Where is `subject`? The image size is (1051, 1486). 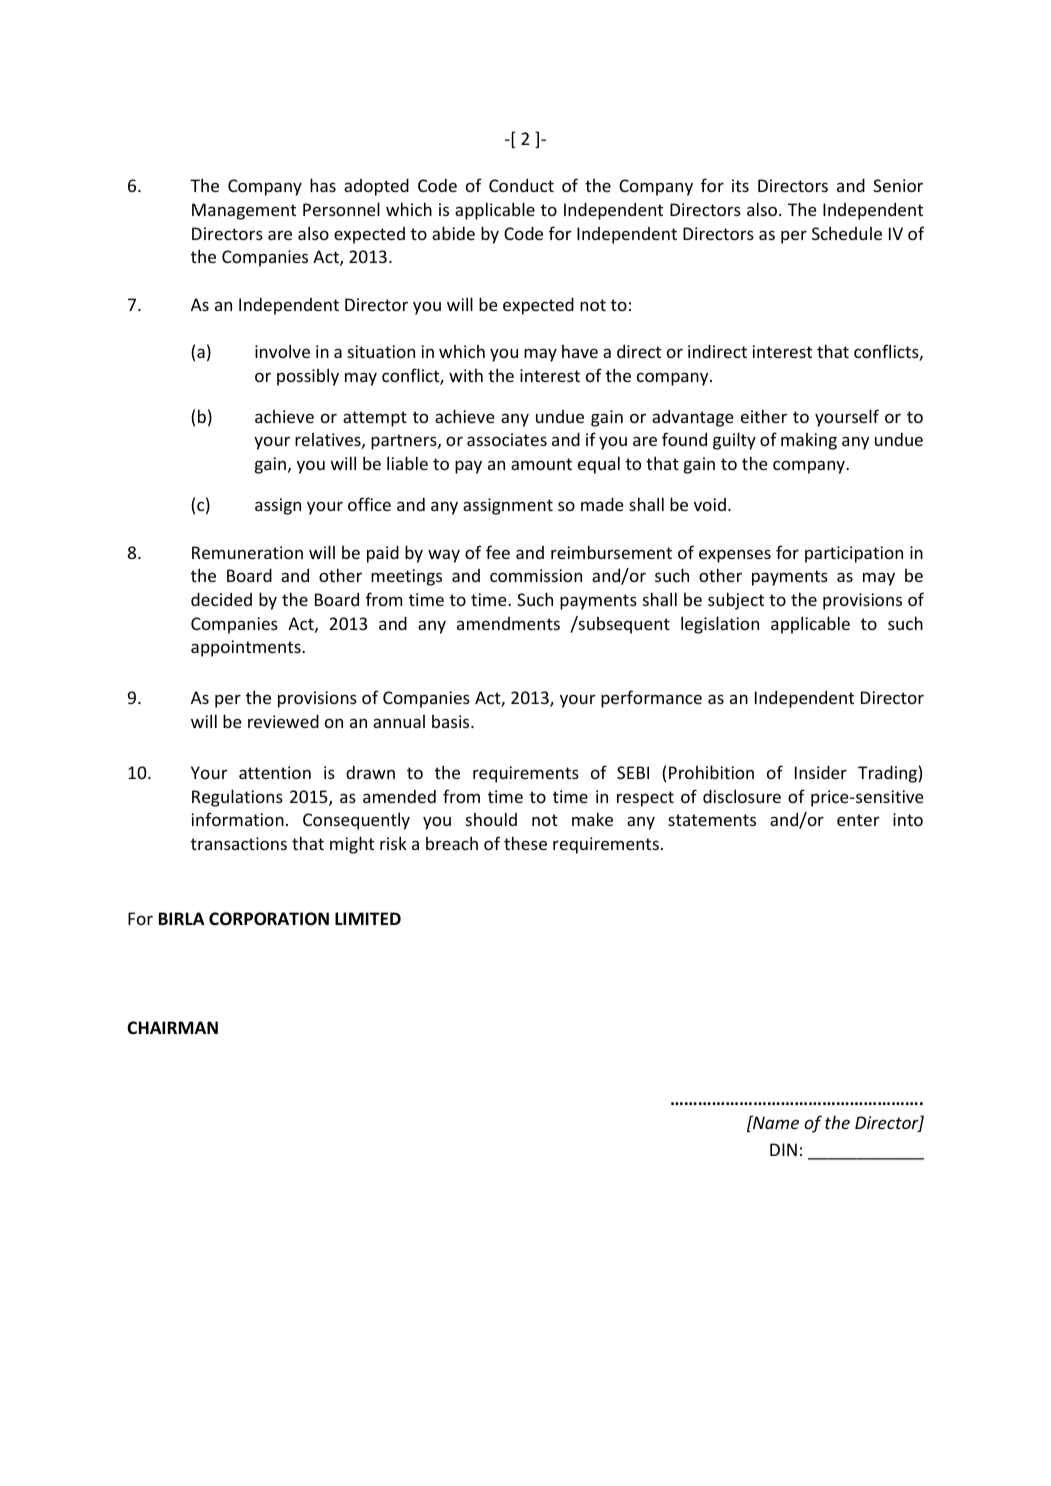
subject is located at coordinates (736, 601).
